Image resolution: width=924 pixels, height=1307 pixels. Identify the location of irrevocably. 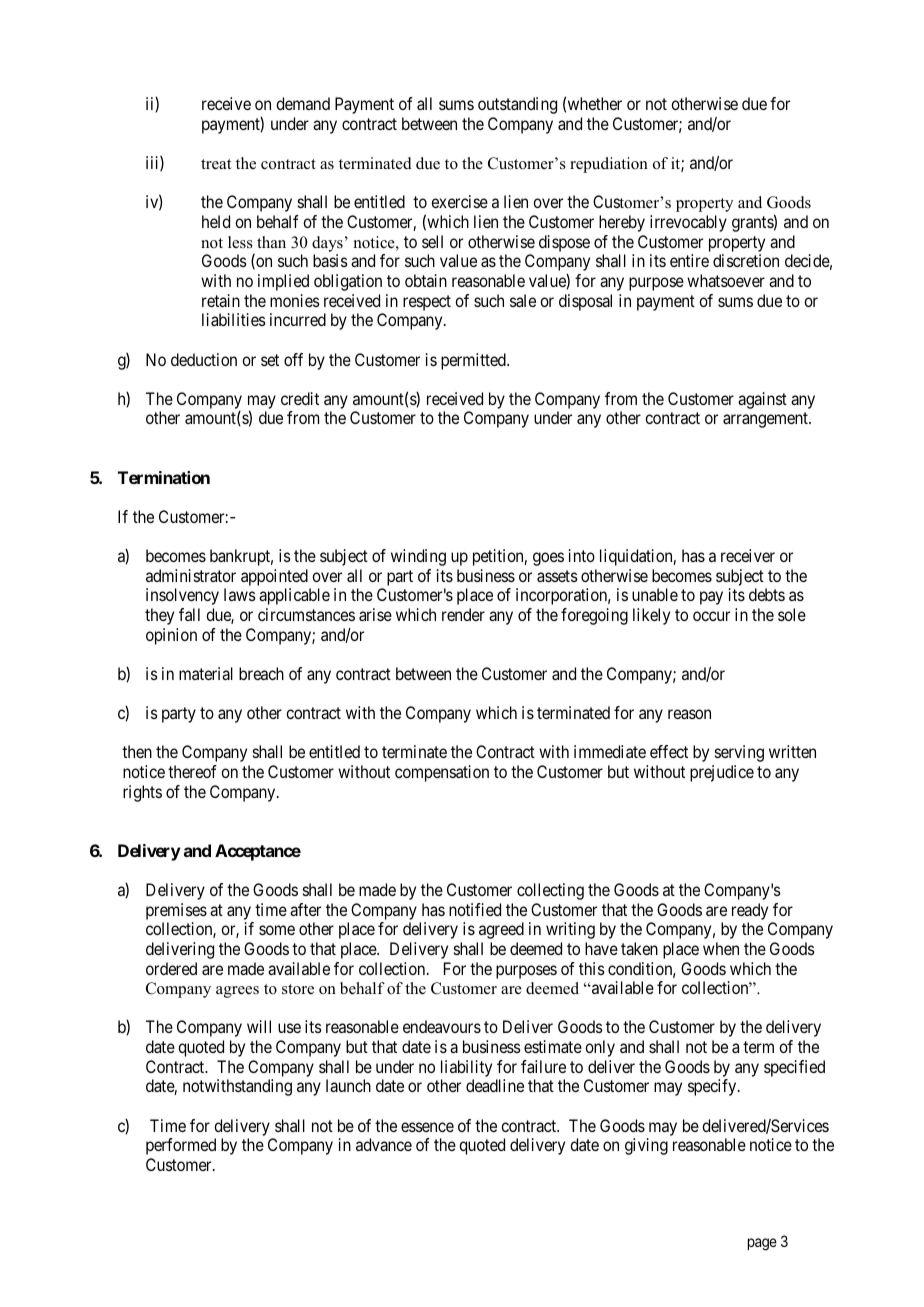
(688, 223).
